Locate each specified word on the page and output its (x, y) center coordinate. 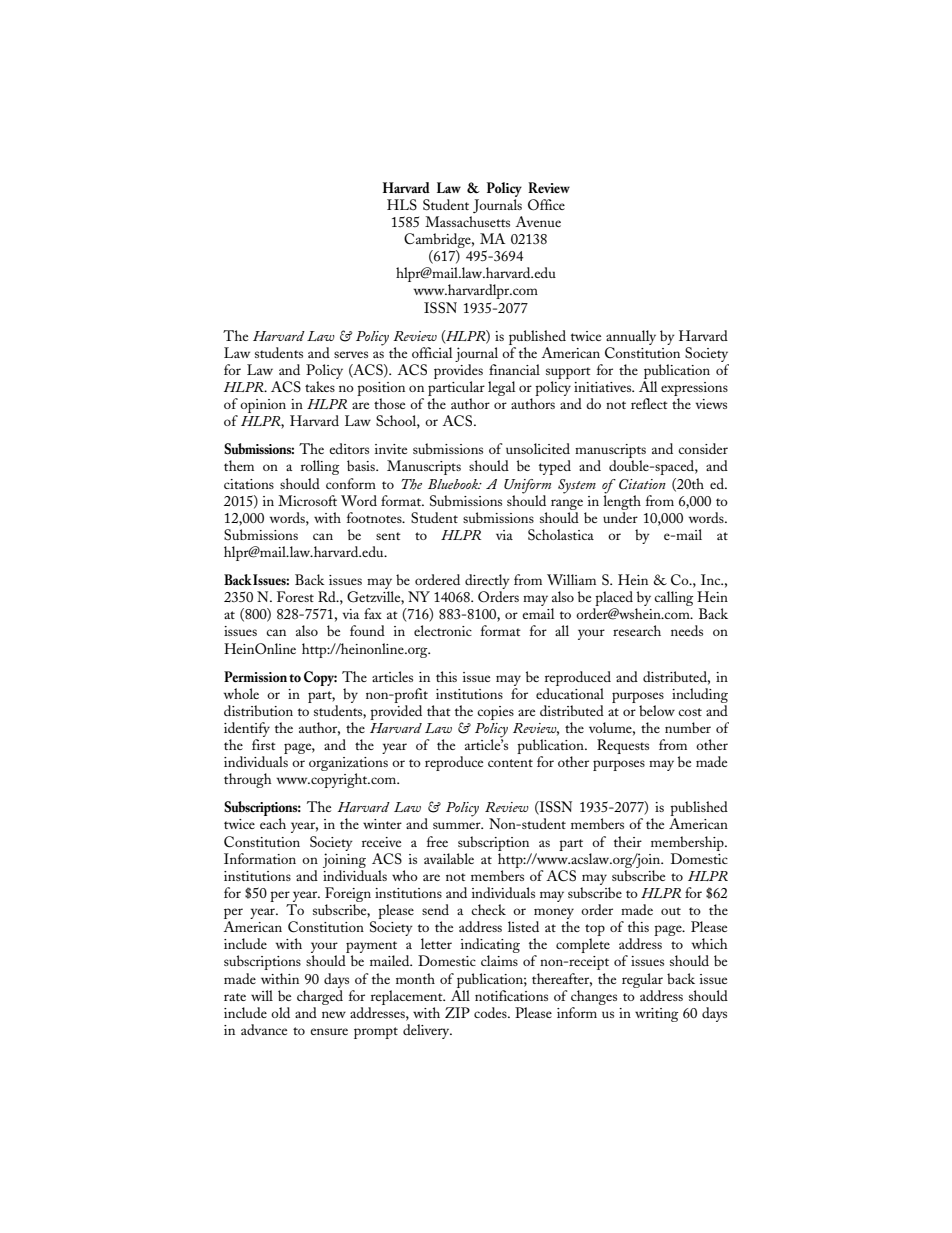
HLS (402, 205)
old (280, 1012)
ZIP (457, 1012)
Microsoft (307, 500)
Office (546, 205)
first (264, 744)
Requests (623, 746)
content (510, 763)
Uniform (527, 486)
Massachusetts (467, 221)
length (622, 501)
